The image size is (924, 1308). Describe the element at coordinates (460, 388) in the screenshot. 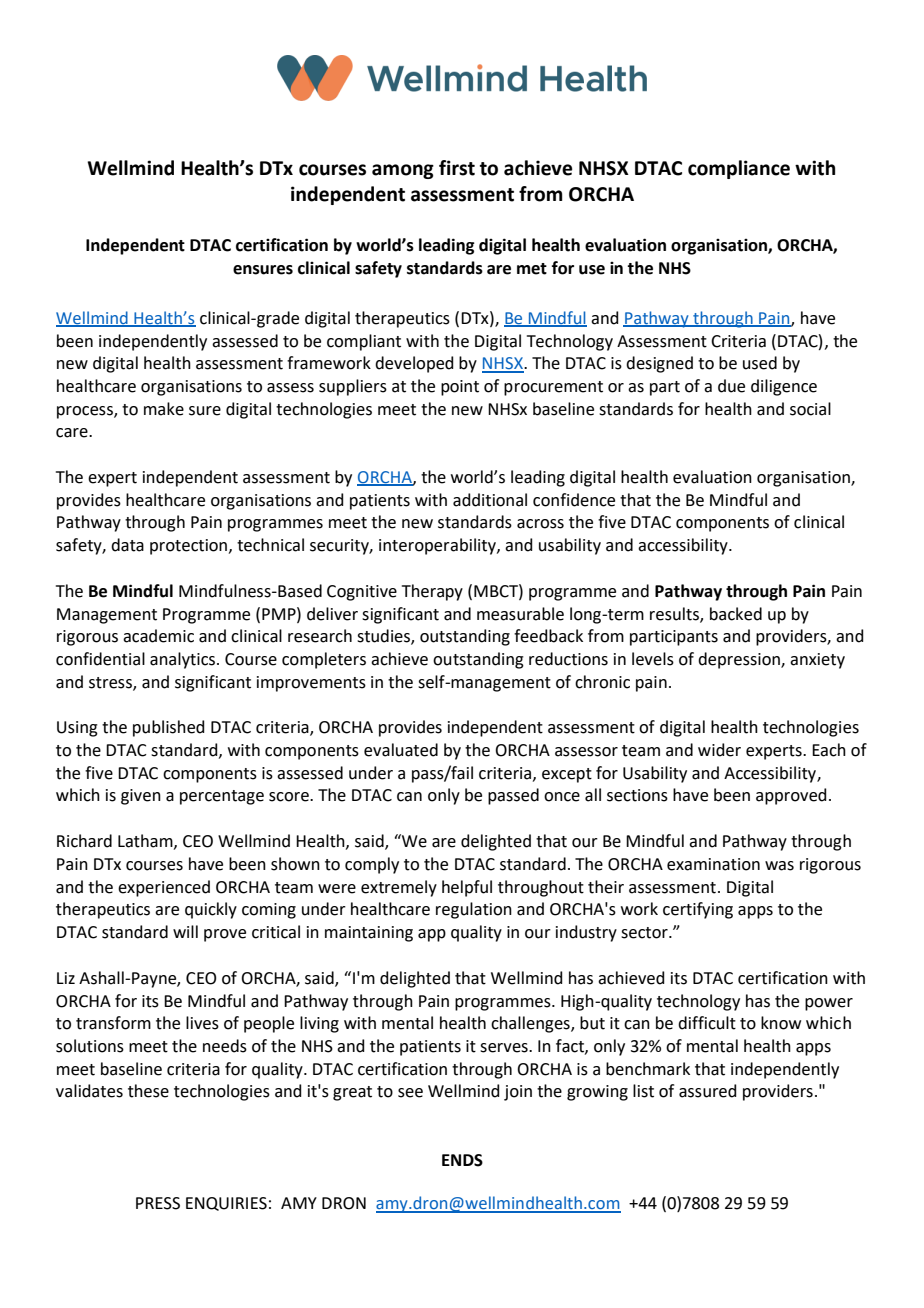

I see `point` at that location.
